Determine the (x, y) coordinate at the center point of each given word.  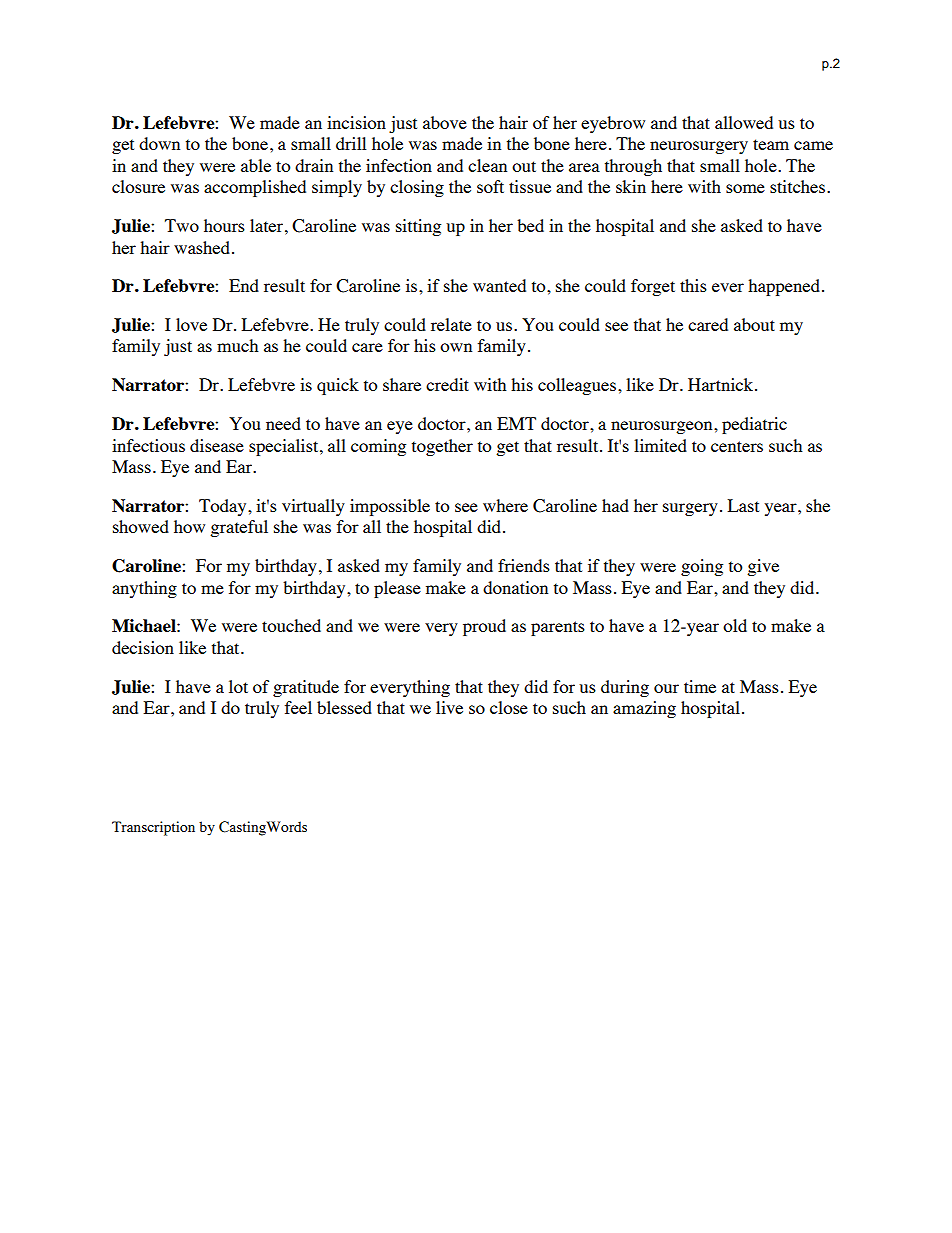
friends (524, 565)
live (449, 707)
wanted (499, 285)
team (771, 144)
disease (217, 445)
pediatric (754, 425)
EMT (516, 423)
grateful (239, 528)
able (256, 165)
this (693, 285)
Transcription (153, 828)
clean (487, 165)
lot (238, 686)
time (700, 686)
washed (202, 247)
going (702, 567)
